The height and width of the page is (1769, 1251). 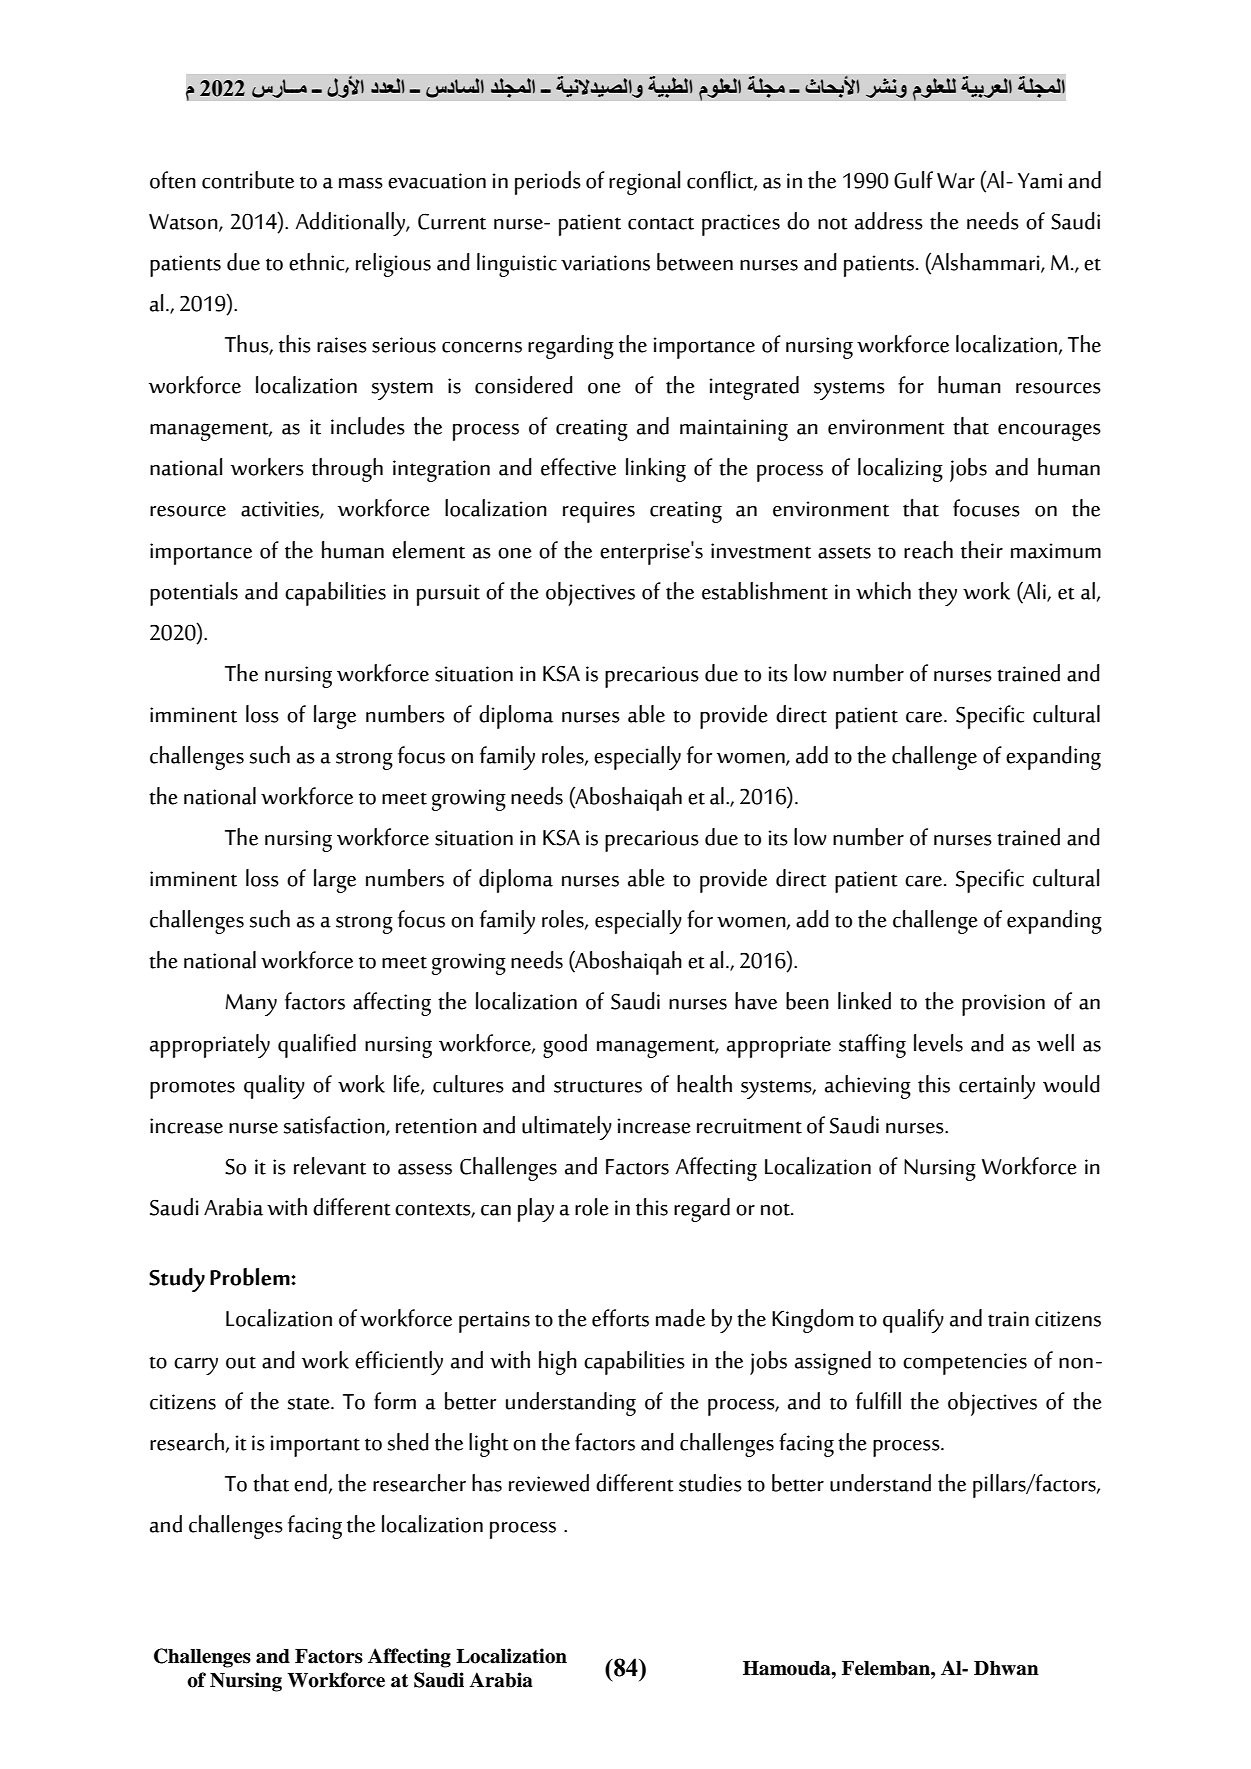 I want to click on provision, so click(x=1003, y=1005).
